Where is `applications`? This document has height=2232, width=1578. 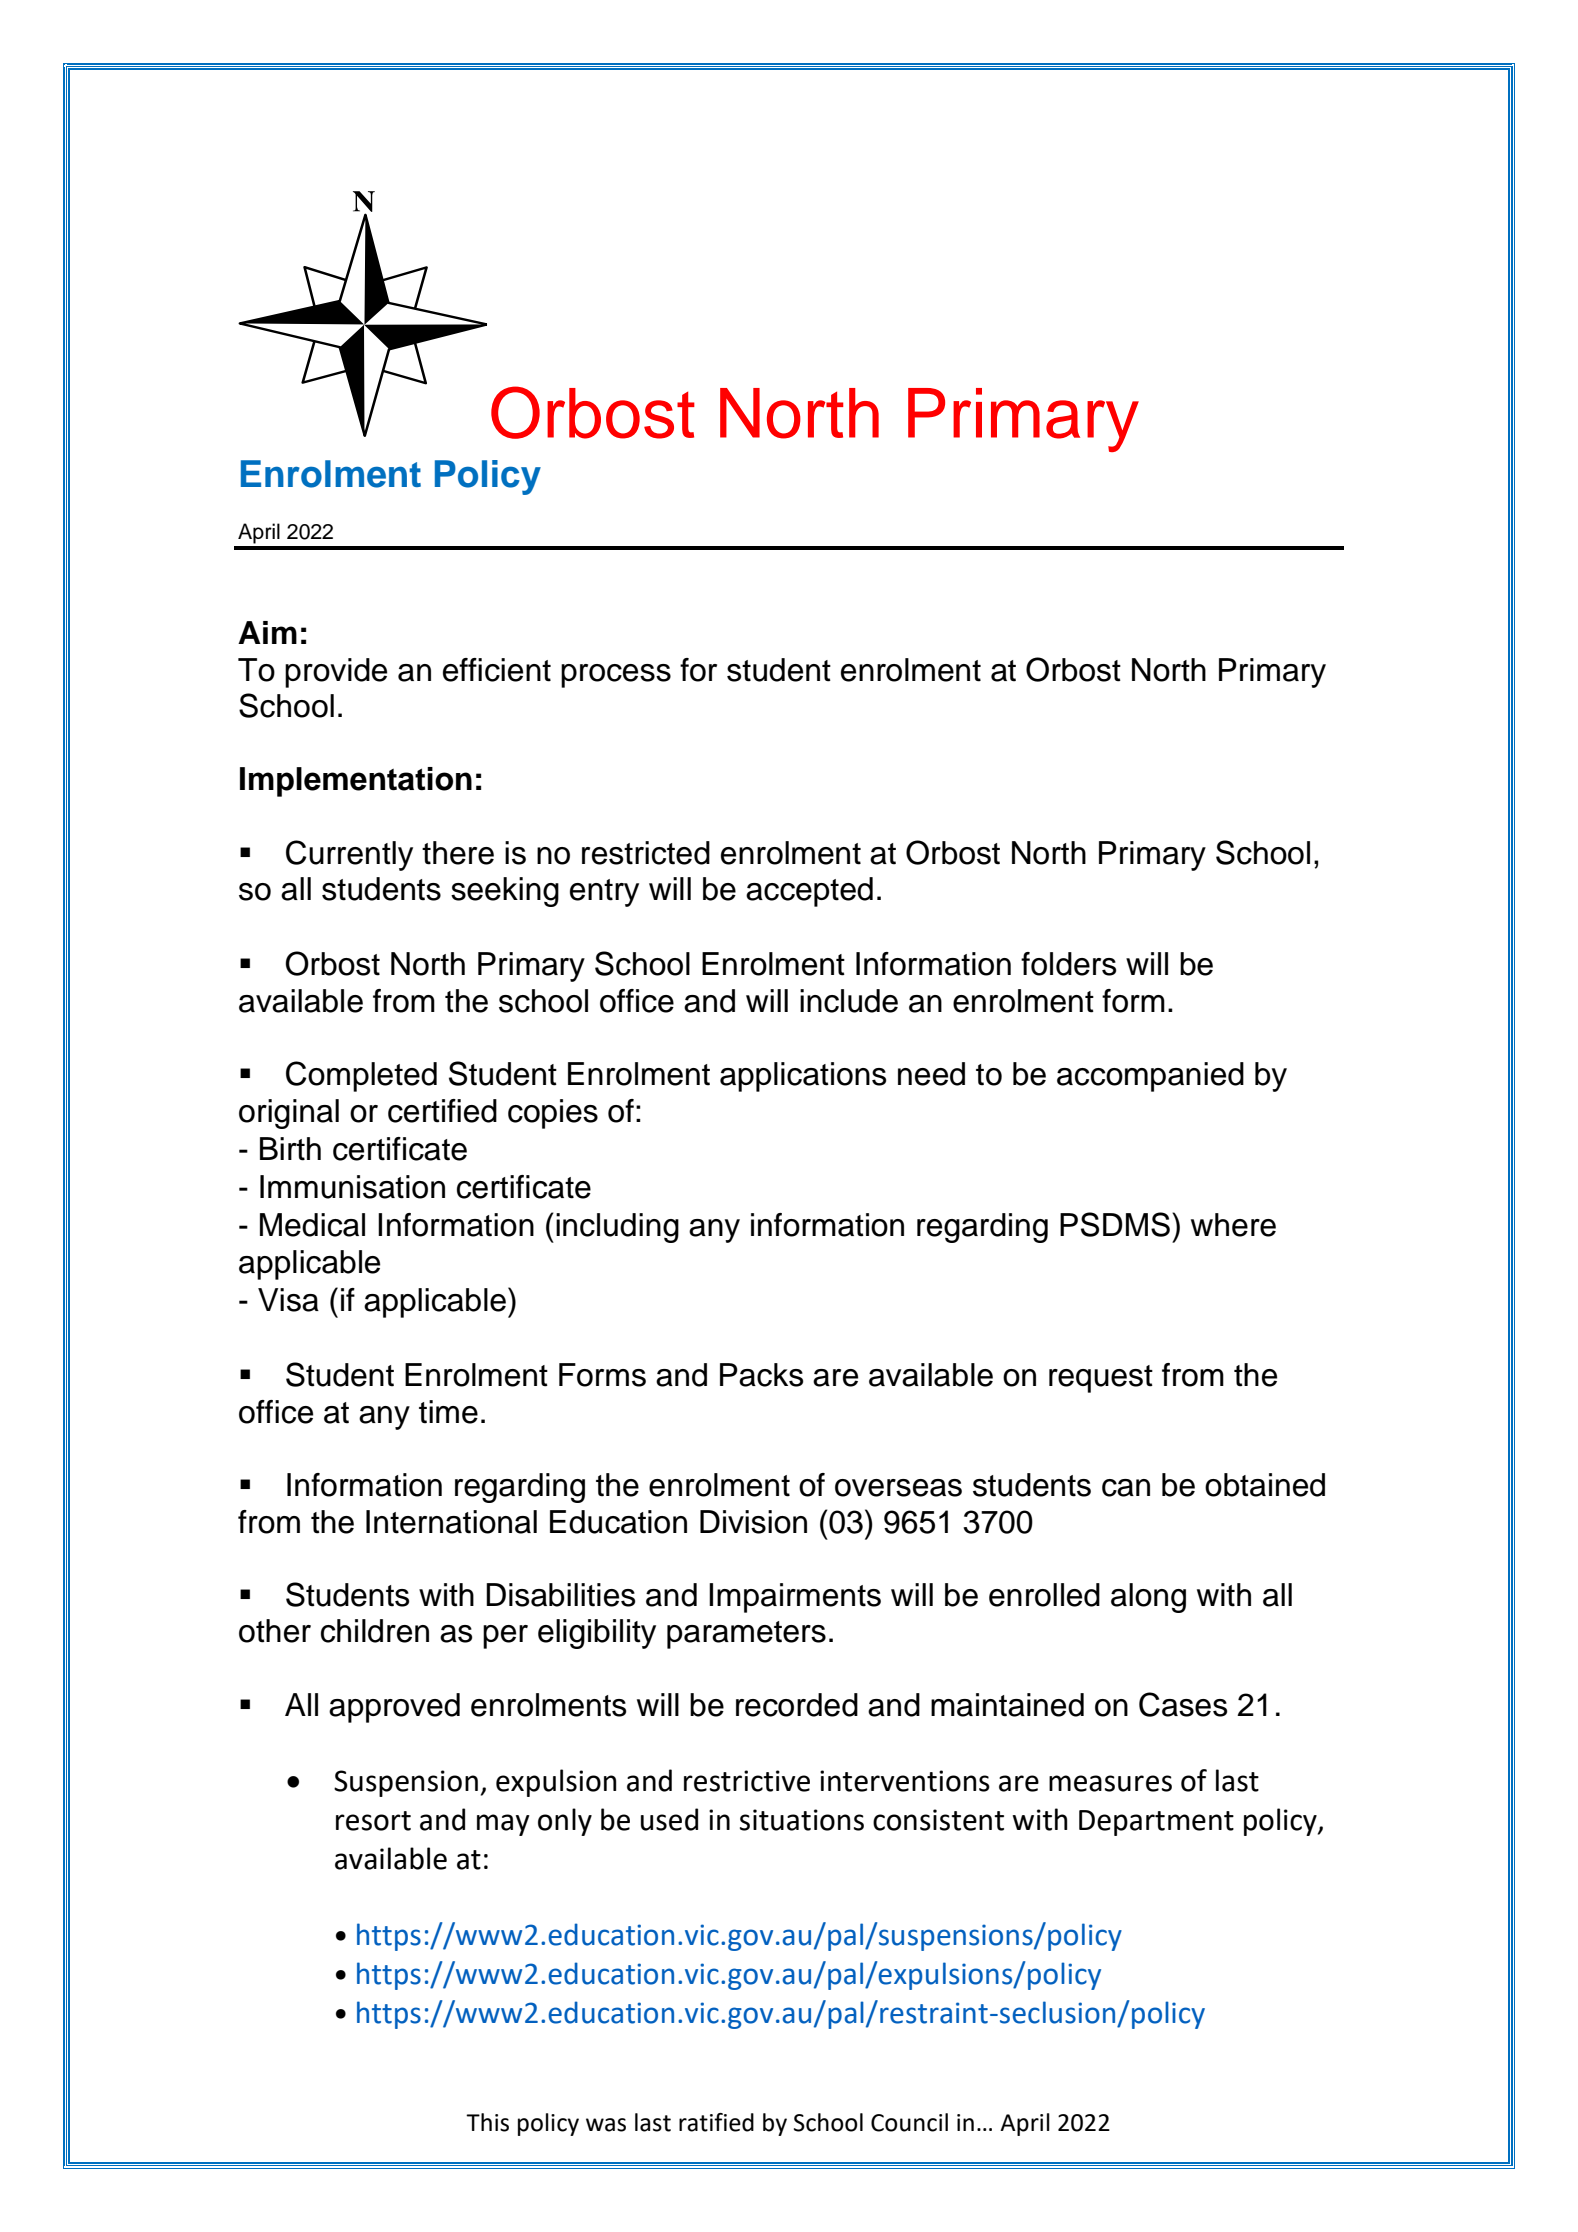
applications is located at coordinates (803, 1077).
